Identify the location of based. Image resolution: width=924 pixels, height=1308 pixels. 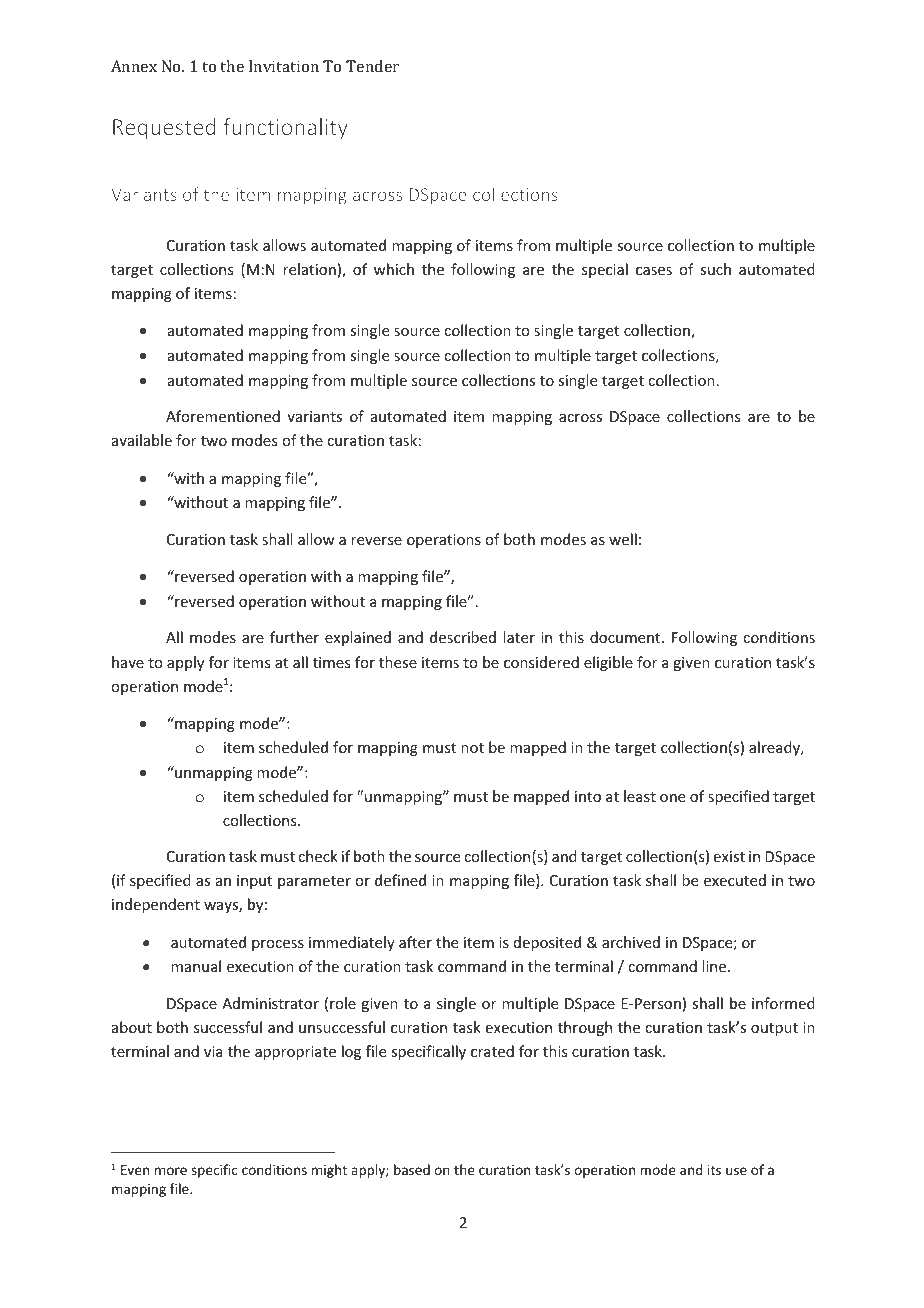
(412, 1169).
